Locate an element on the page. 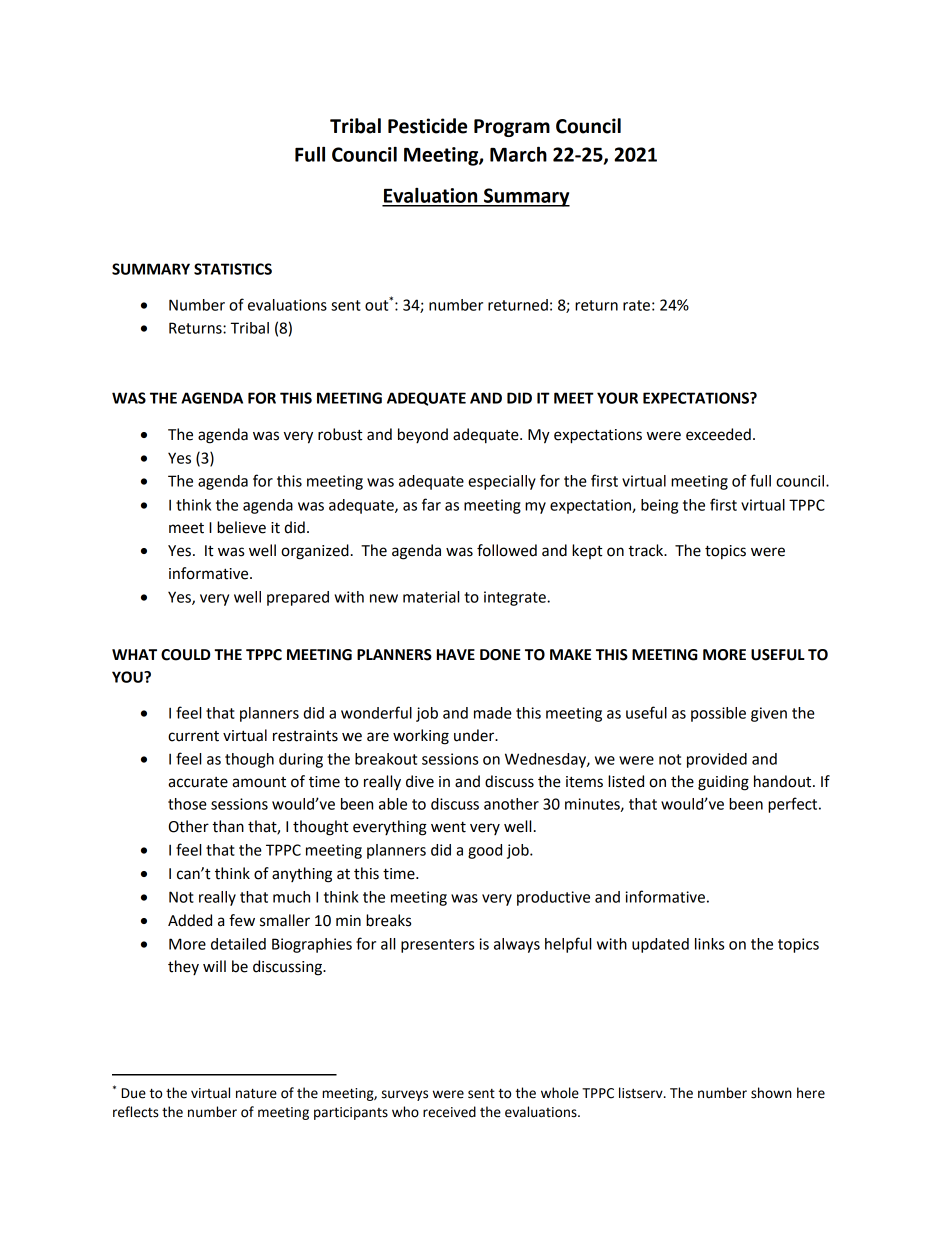 The height and width of the page is (1233, 952). exceeded is located at coordinates (718, 434).
